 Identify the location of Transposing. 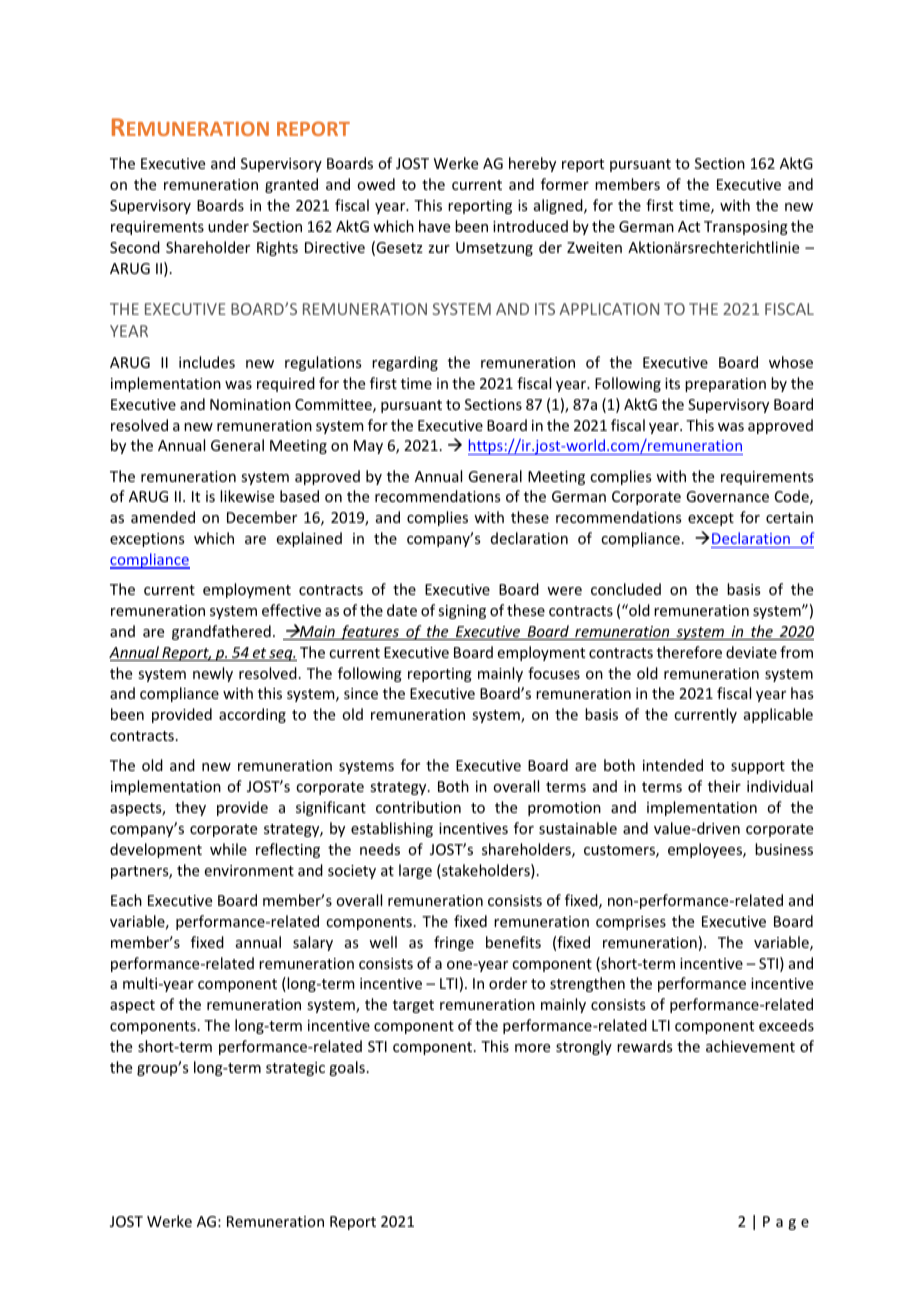
(746, 228).
